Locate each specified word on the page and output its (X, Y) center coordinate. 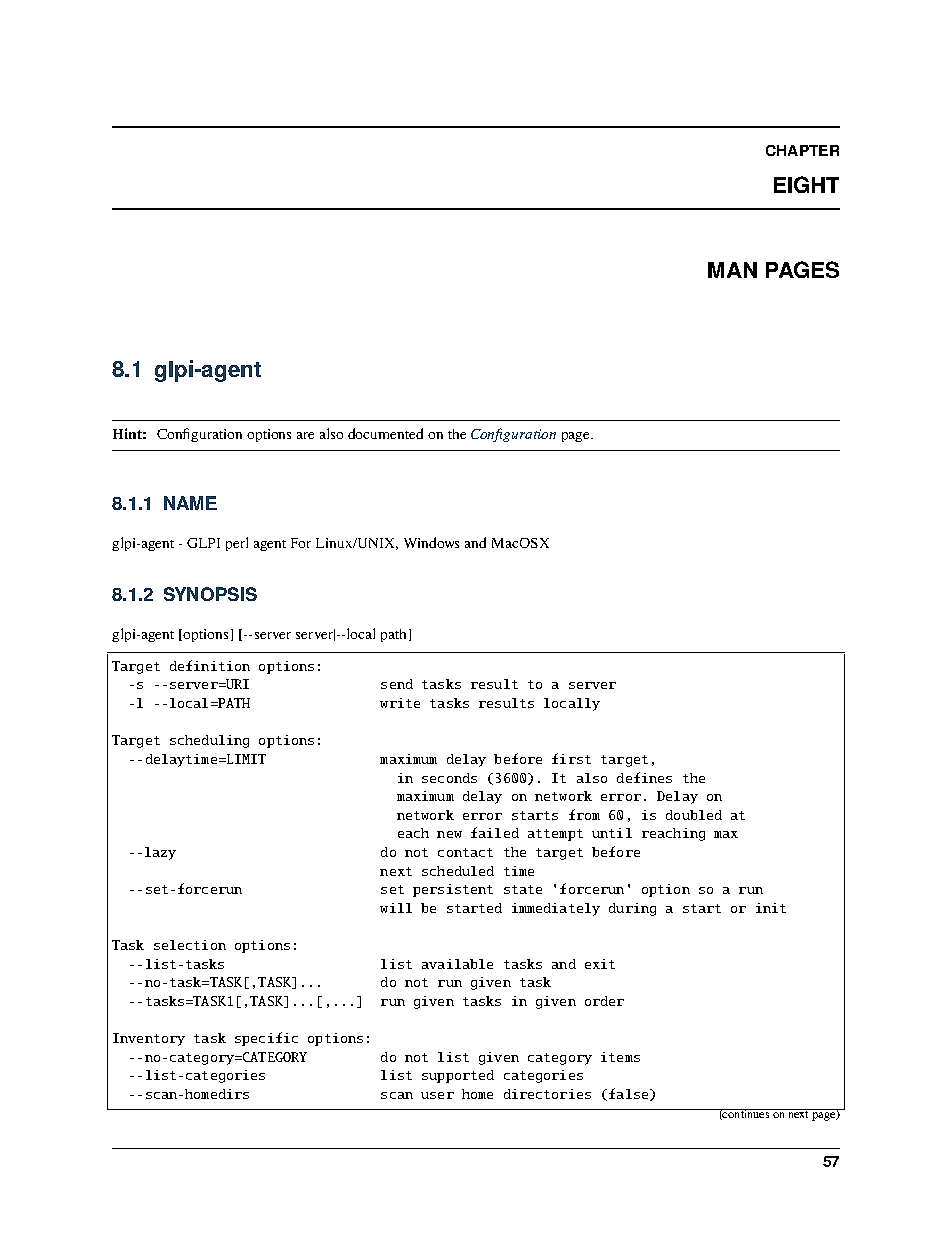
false (630, 1094)
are (305, 435)
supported (458, 1076)
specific (266, 1039)
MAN (732, 270)
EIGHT (806, 184)
